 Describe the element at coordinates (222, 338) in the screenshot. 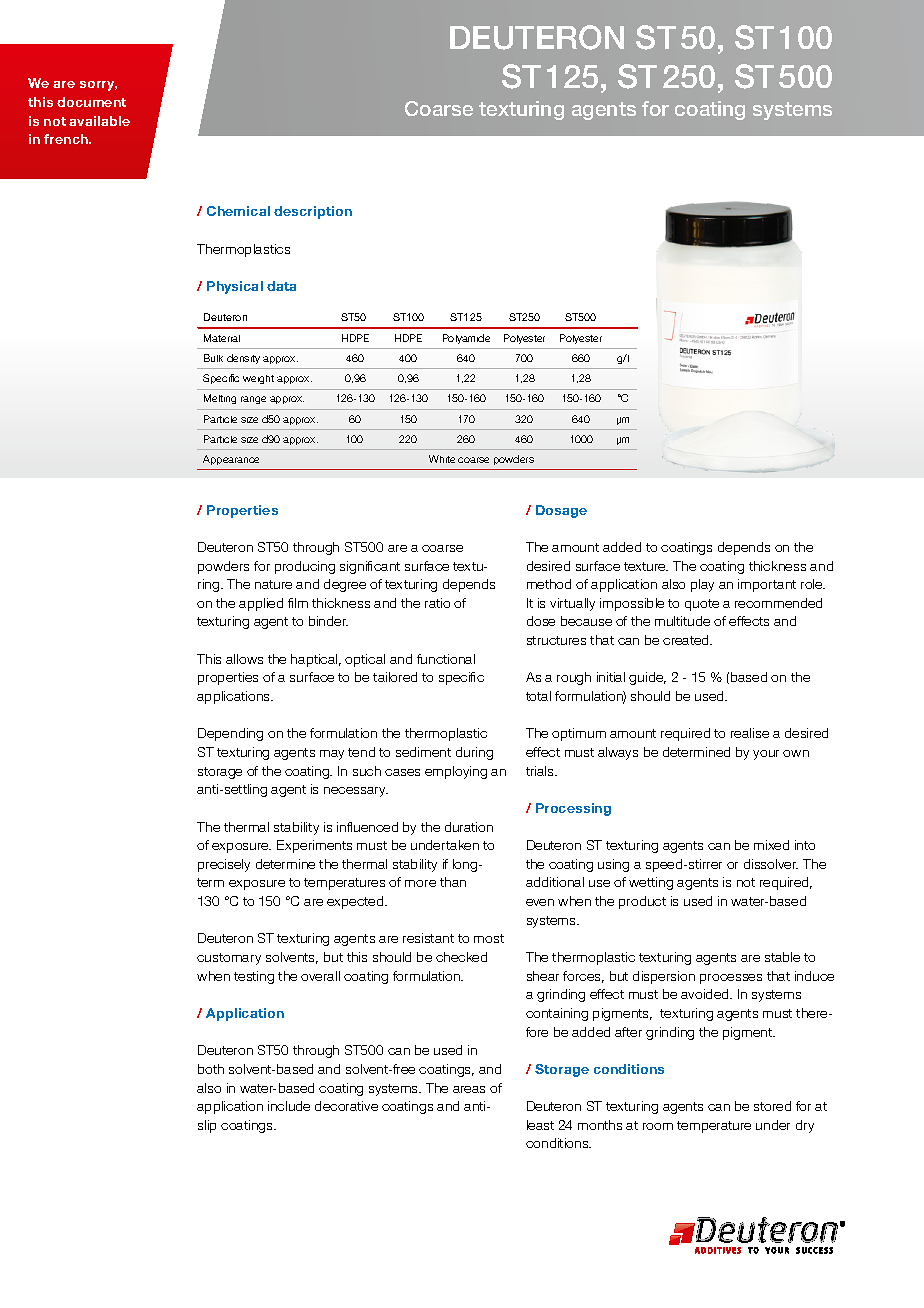

I see `Material` at that location.
